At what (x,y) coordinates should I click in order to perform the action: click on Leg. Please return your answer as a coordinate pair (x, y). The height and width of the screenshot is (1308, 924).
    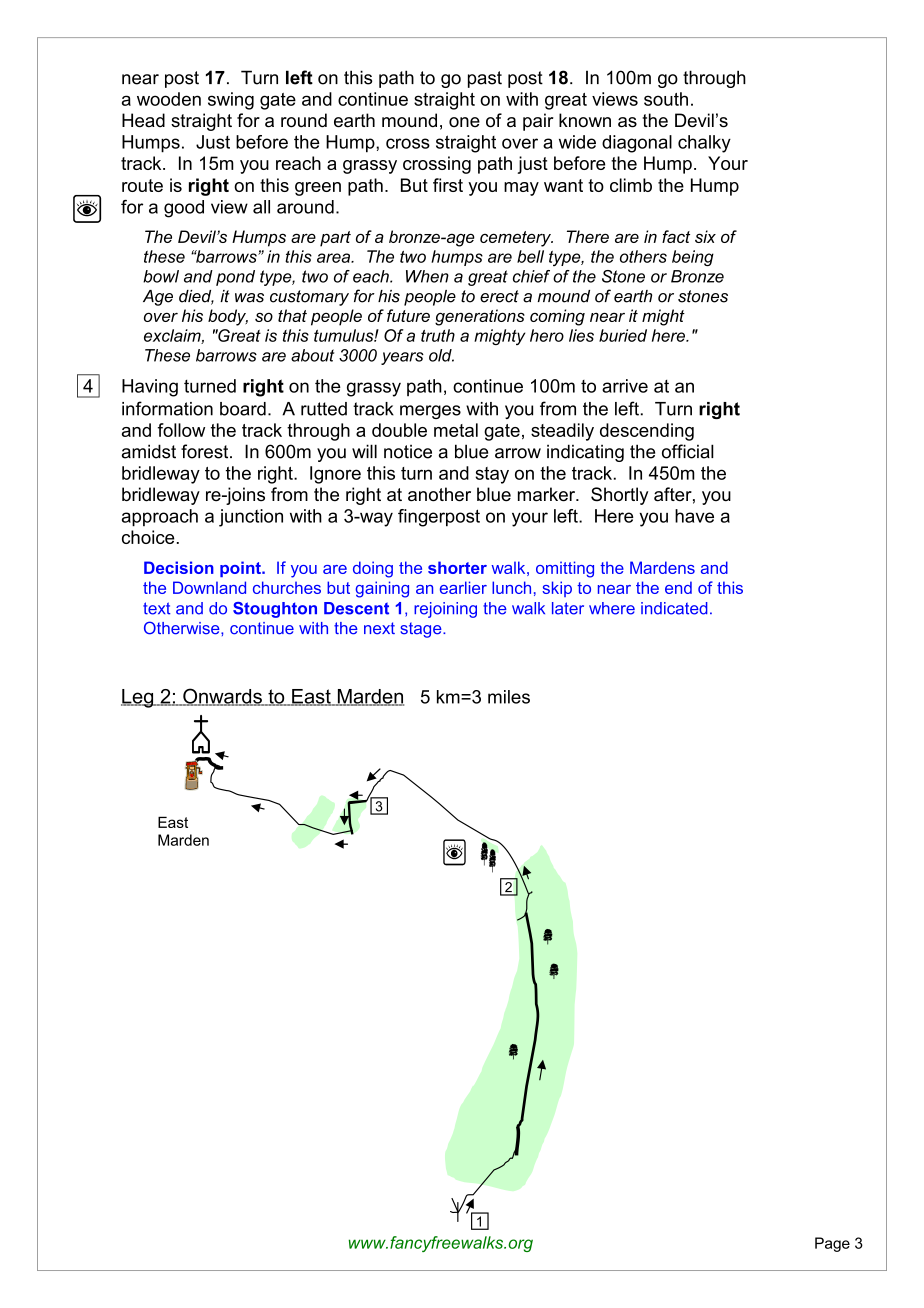
    Looking at the image, I should click on (138, 698).
